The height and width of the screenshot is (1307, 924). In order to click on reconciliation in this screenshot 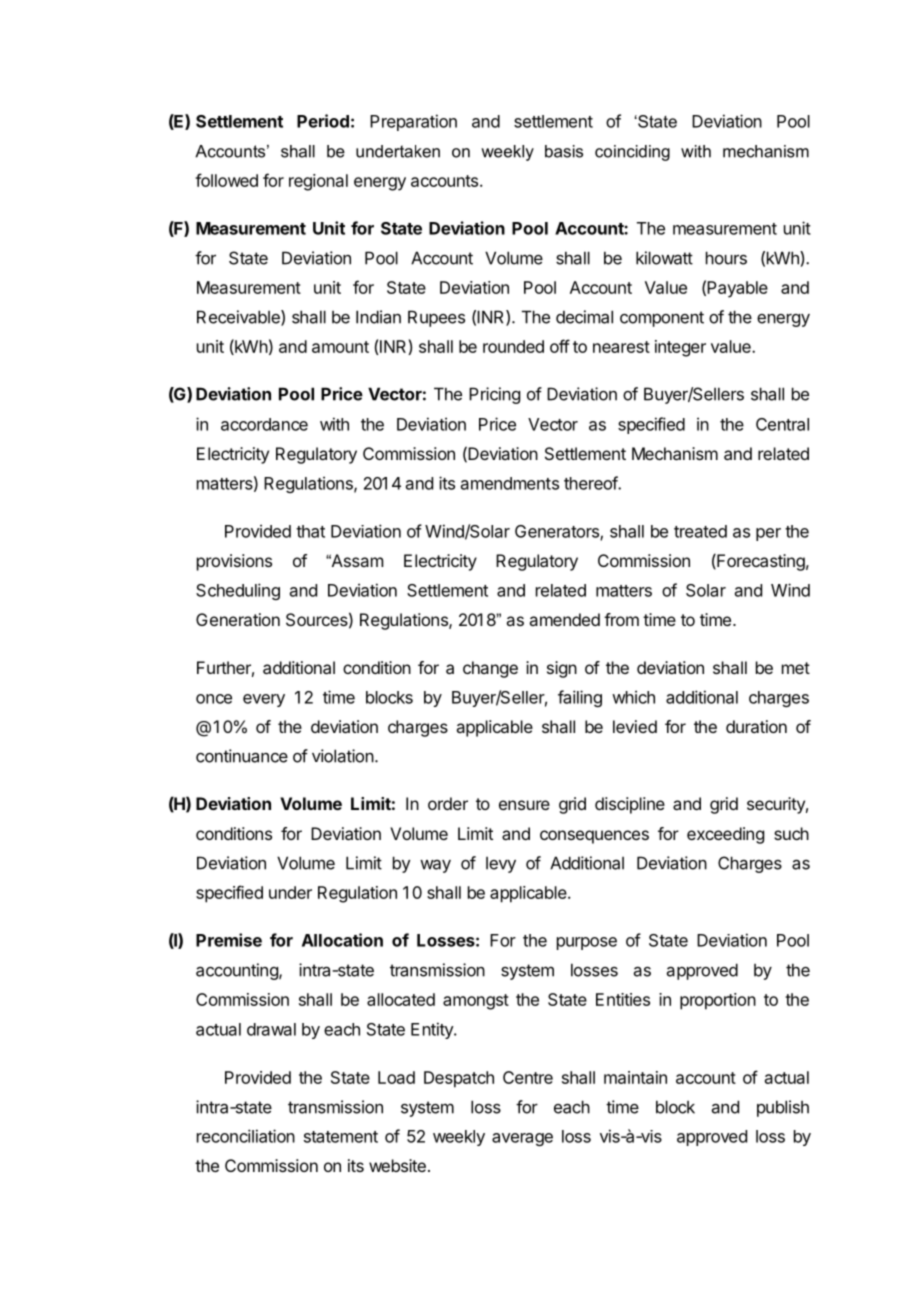, I will do `click(246, 1136)`.
